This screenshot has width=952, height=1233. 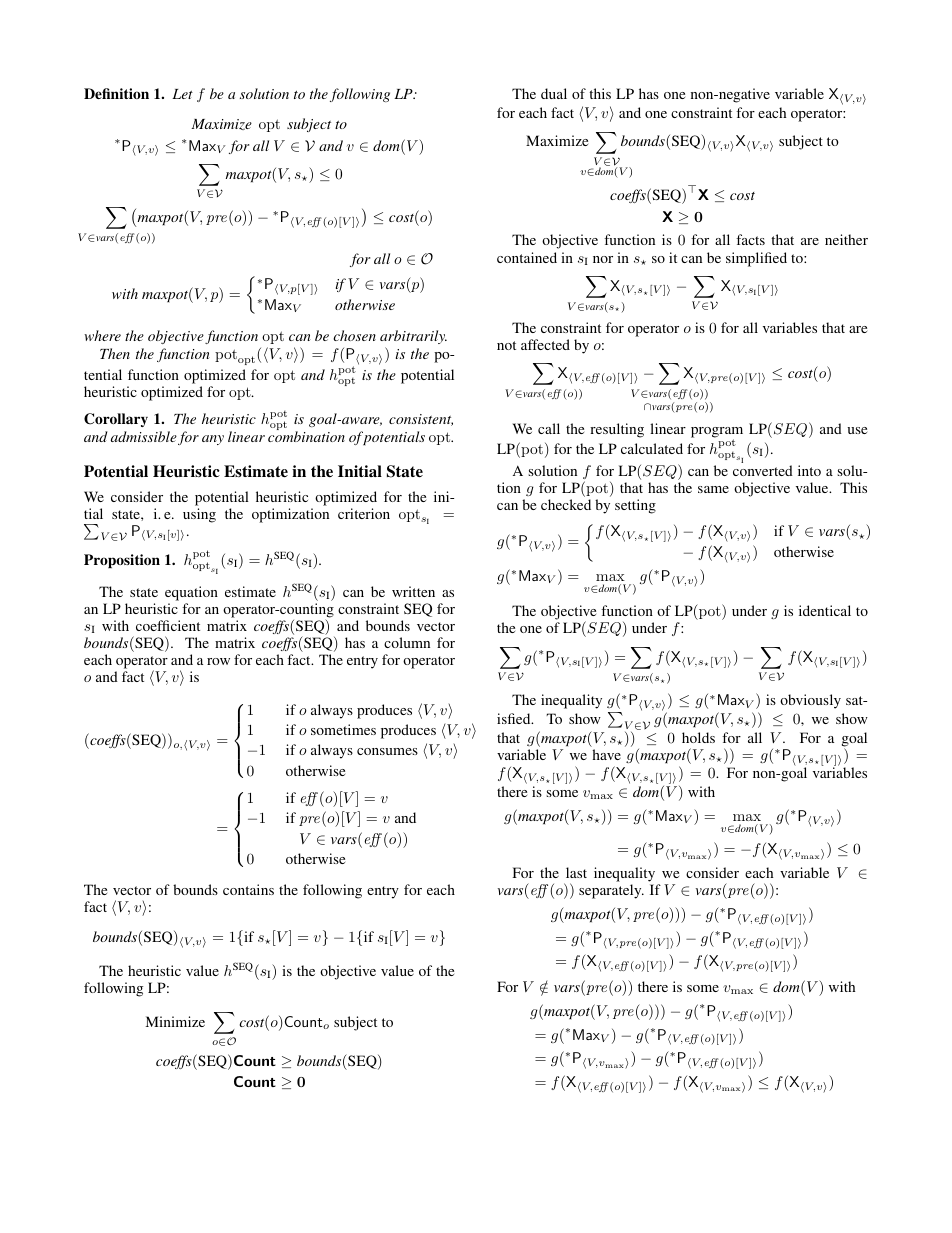 What do you see at coordinates (846, 239) in the screenshot?
I see `neither` at bounding box center [846, 239].
